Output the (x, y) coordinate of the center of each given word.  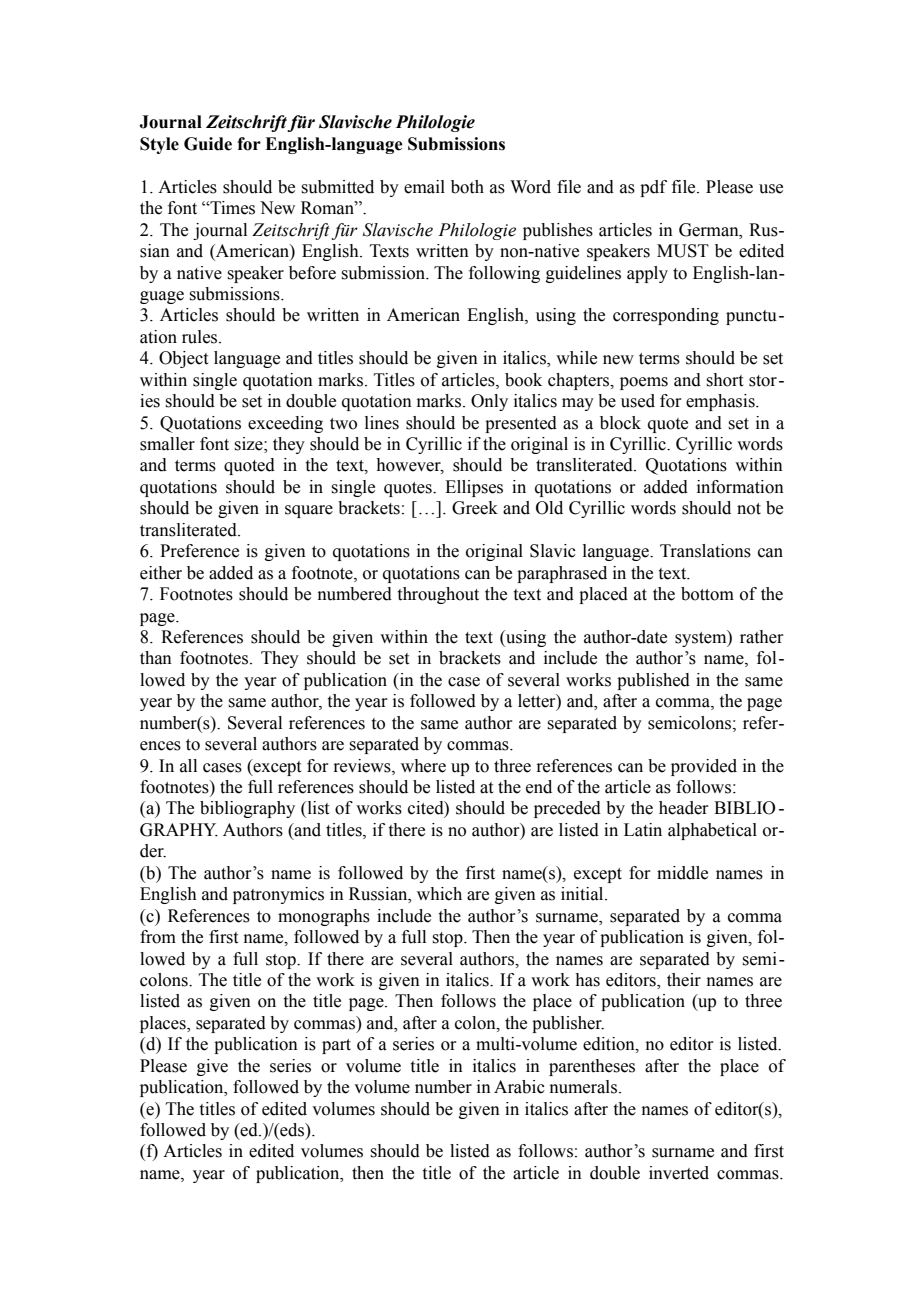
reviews (363, 766)
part (336, 1046)
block (620, 423)
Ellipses (474, 488)
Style (159, 145)
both (467, 187)
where (423, 766)
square (309, 511)
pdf (653, 188)
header (684, 808)
